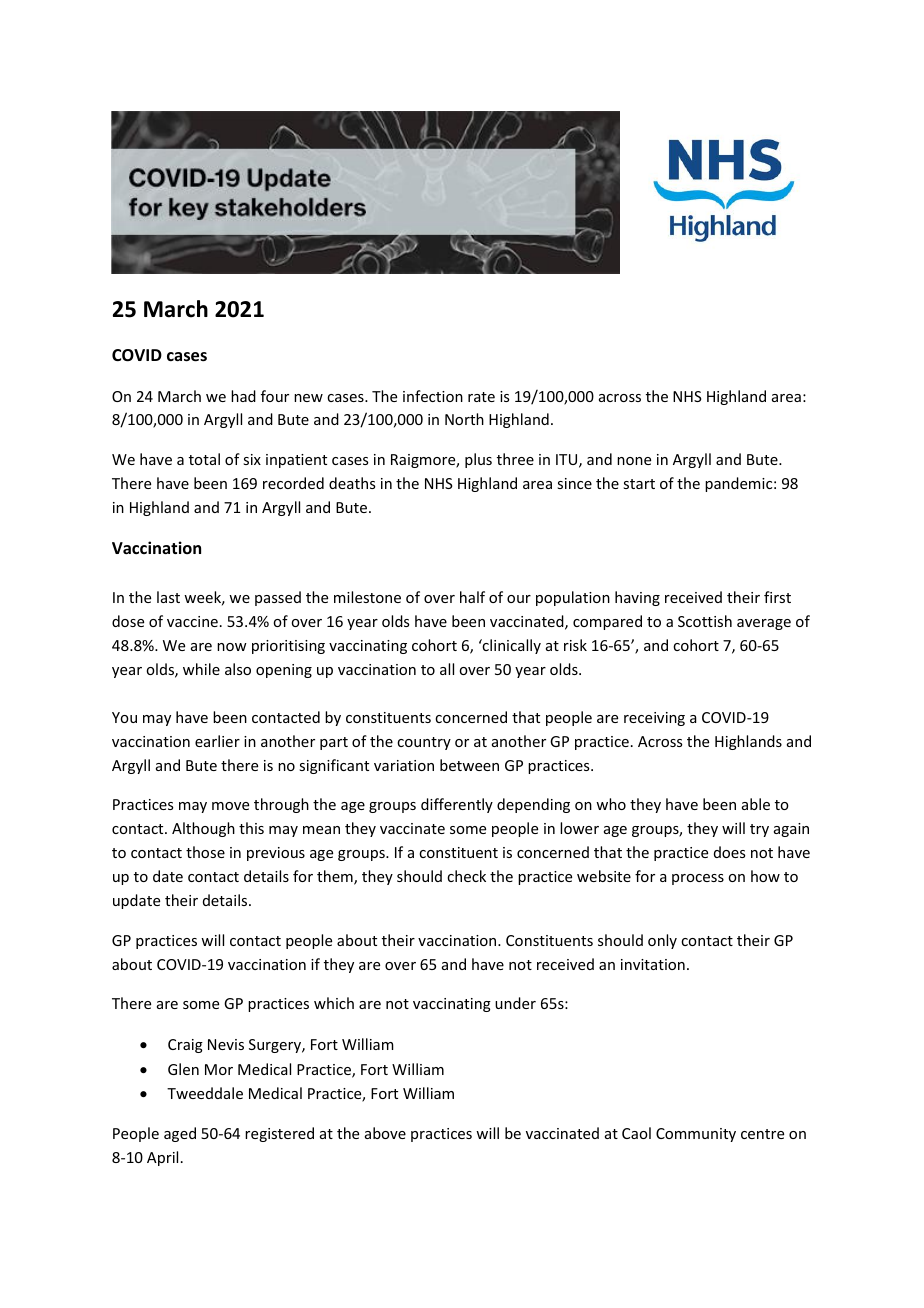  I want to click on half, so click(472, 597).
